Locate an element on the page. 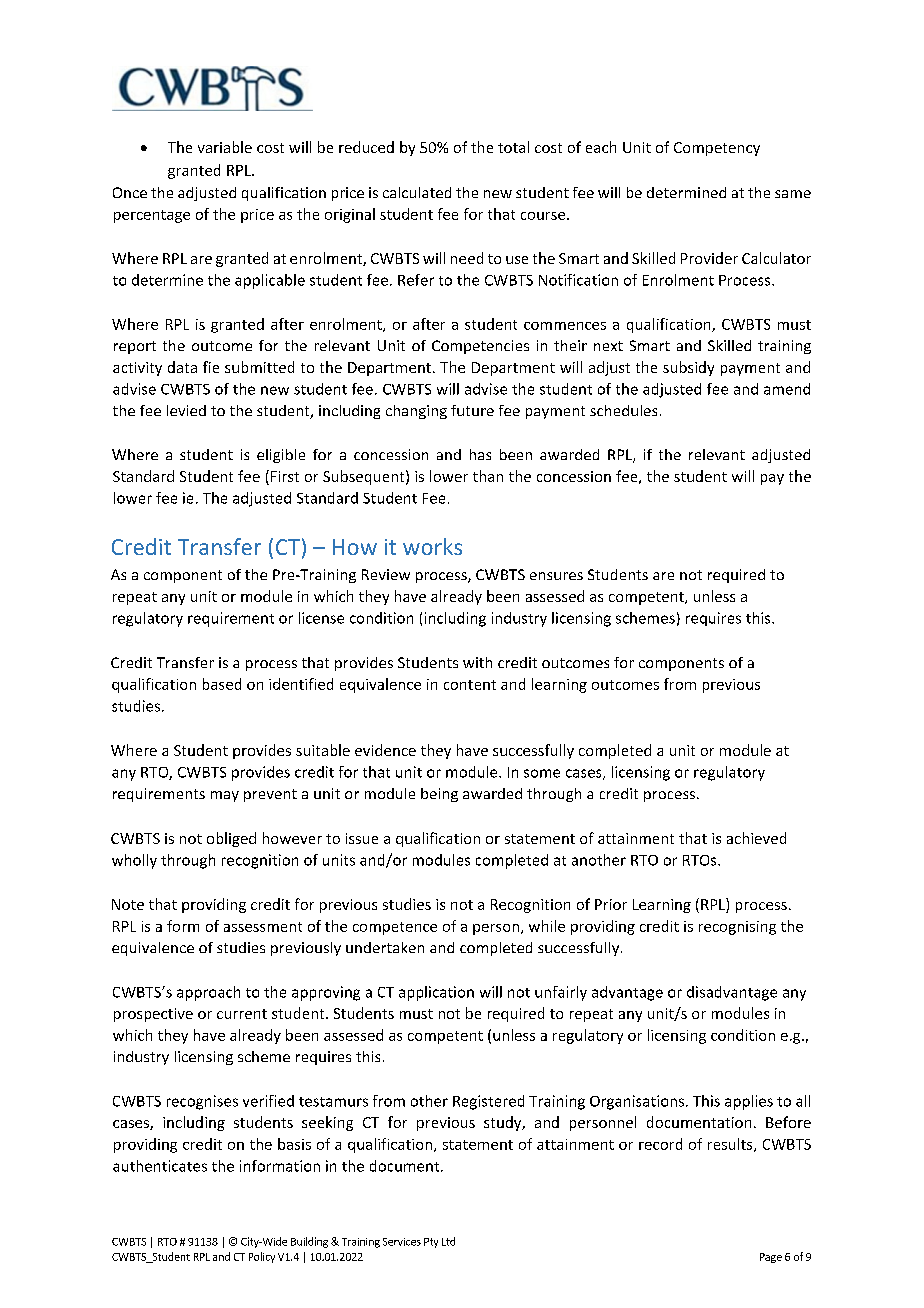 The width and height of the page is (924, 1308). Competency is located at coordinates (717, 149).
